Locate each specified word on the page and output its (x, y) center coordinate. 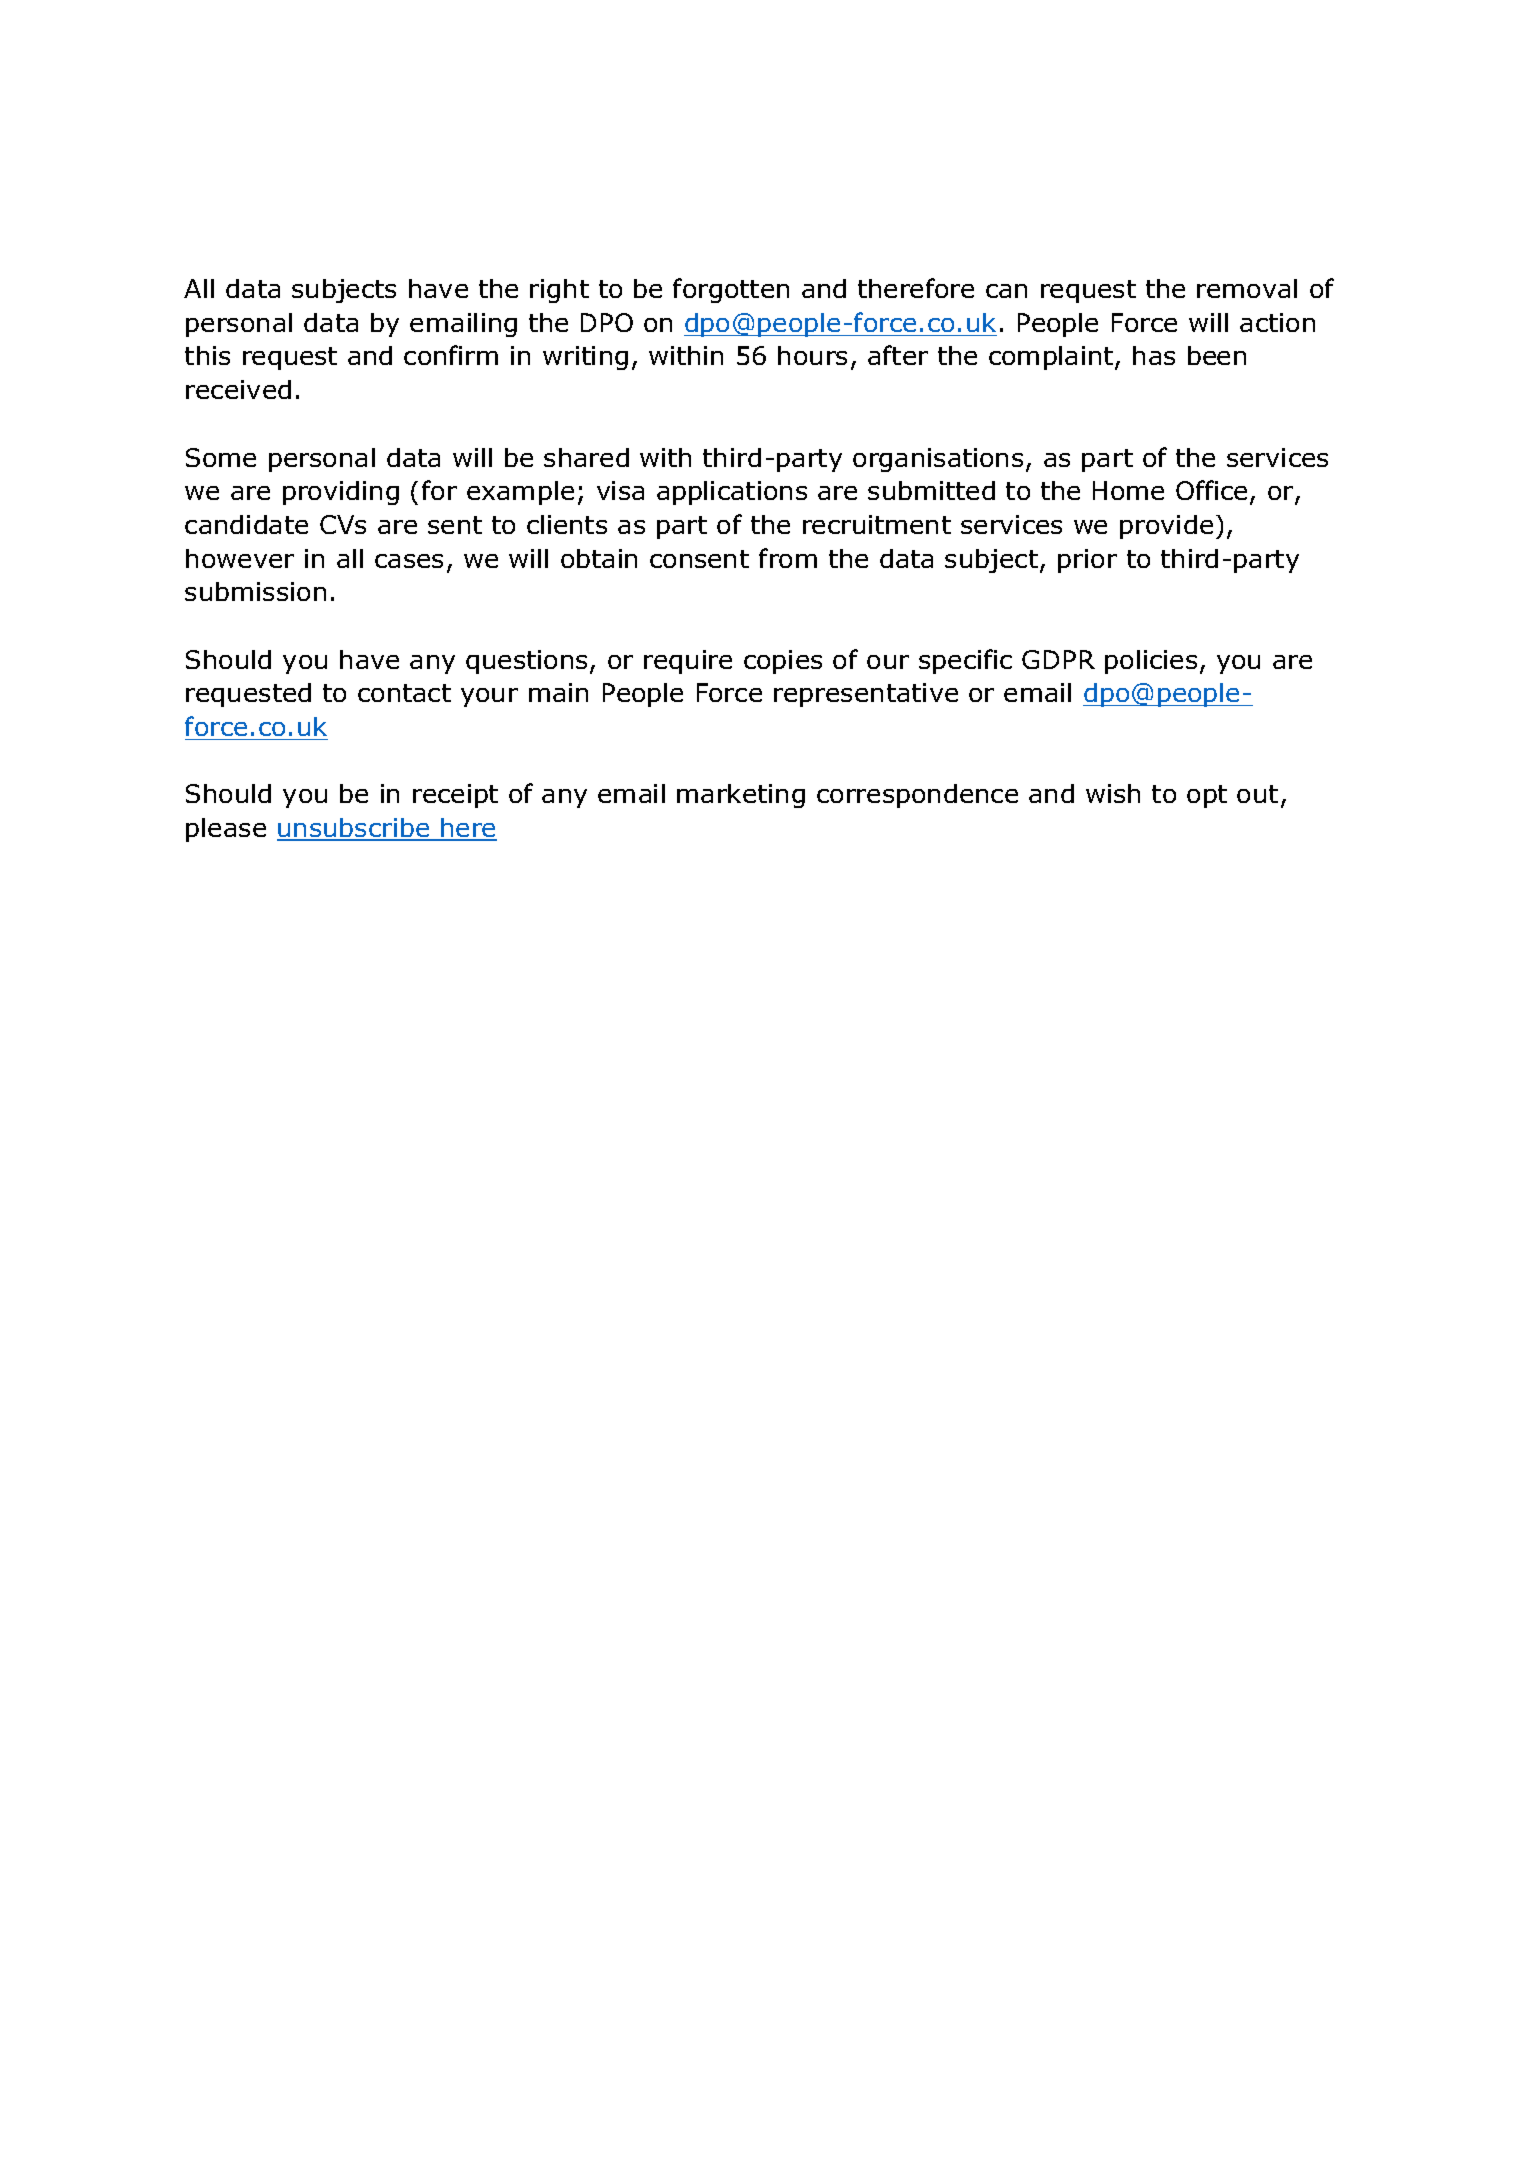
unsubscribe (354, 829)
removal (1247, 288)
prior (1087, 561)
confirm (451, 355)
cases (409, 561)
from (788, 558)
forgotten (731, 290)
